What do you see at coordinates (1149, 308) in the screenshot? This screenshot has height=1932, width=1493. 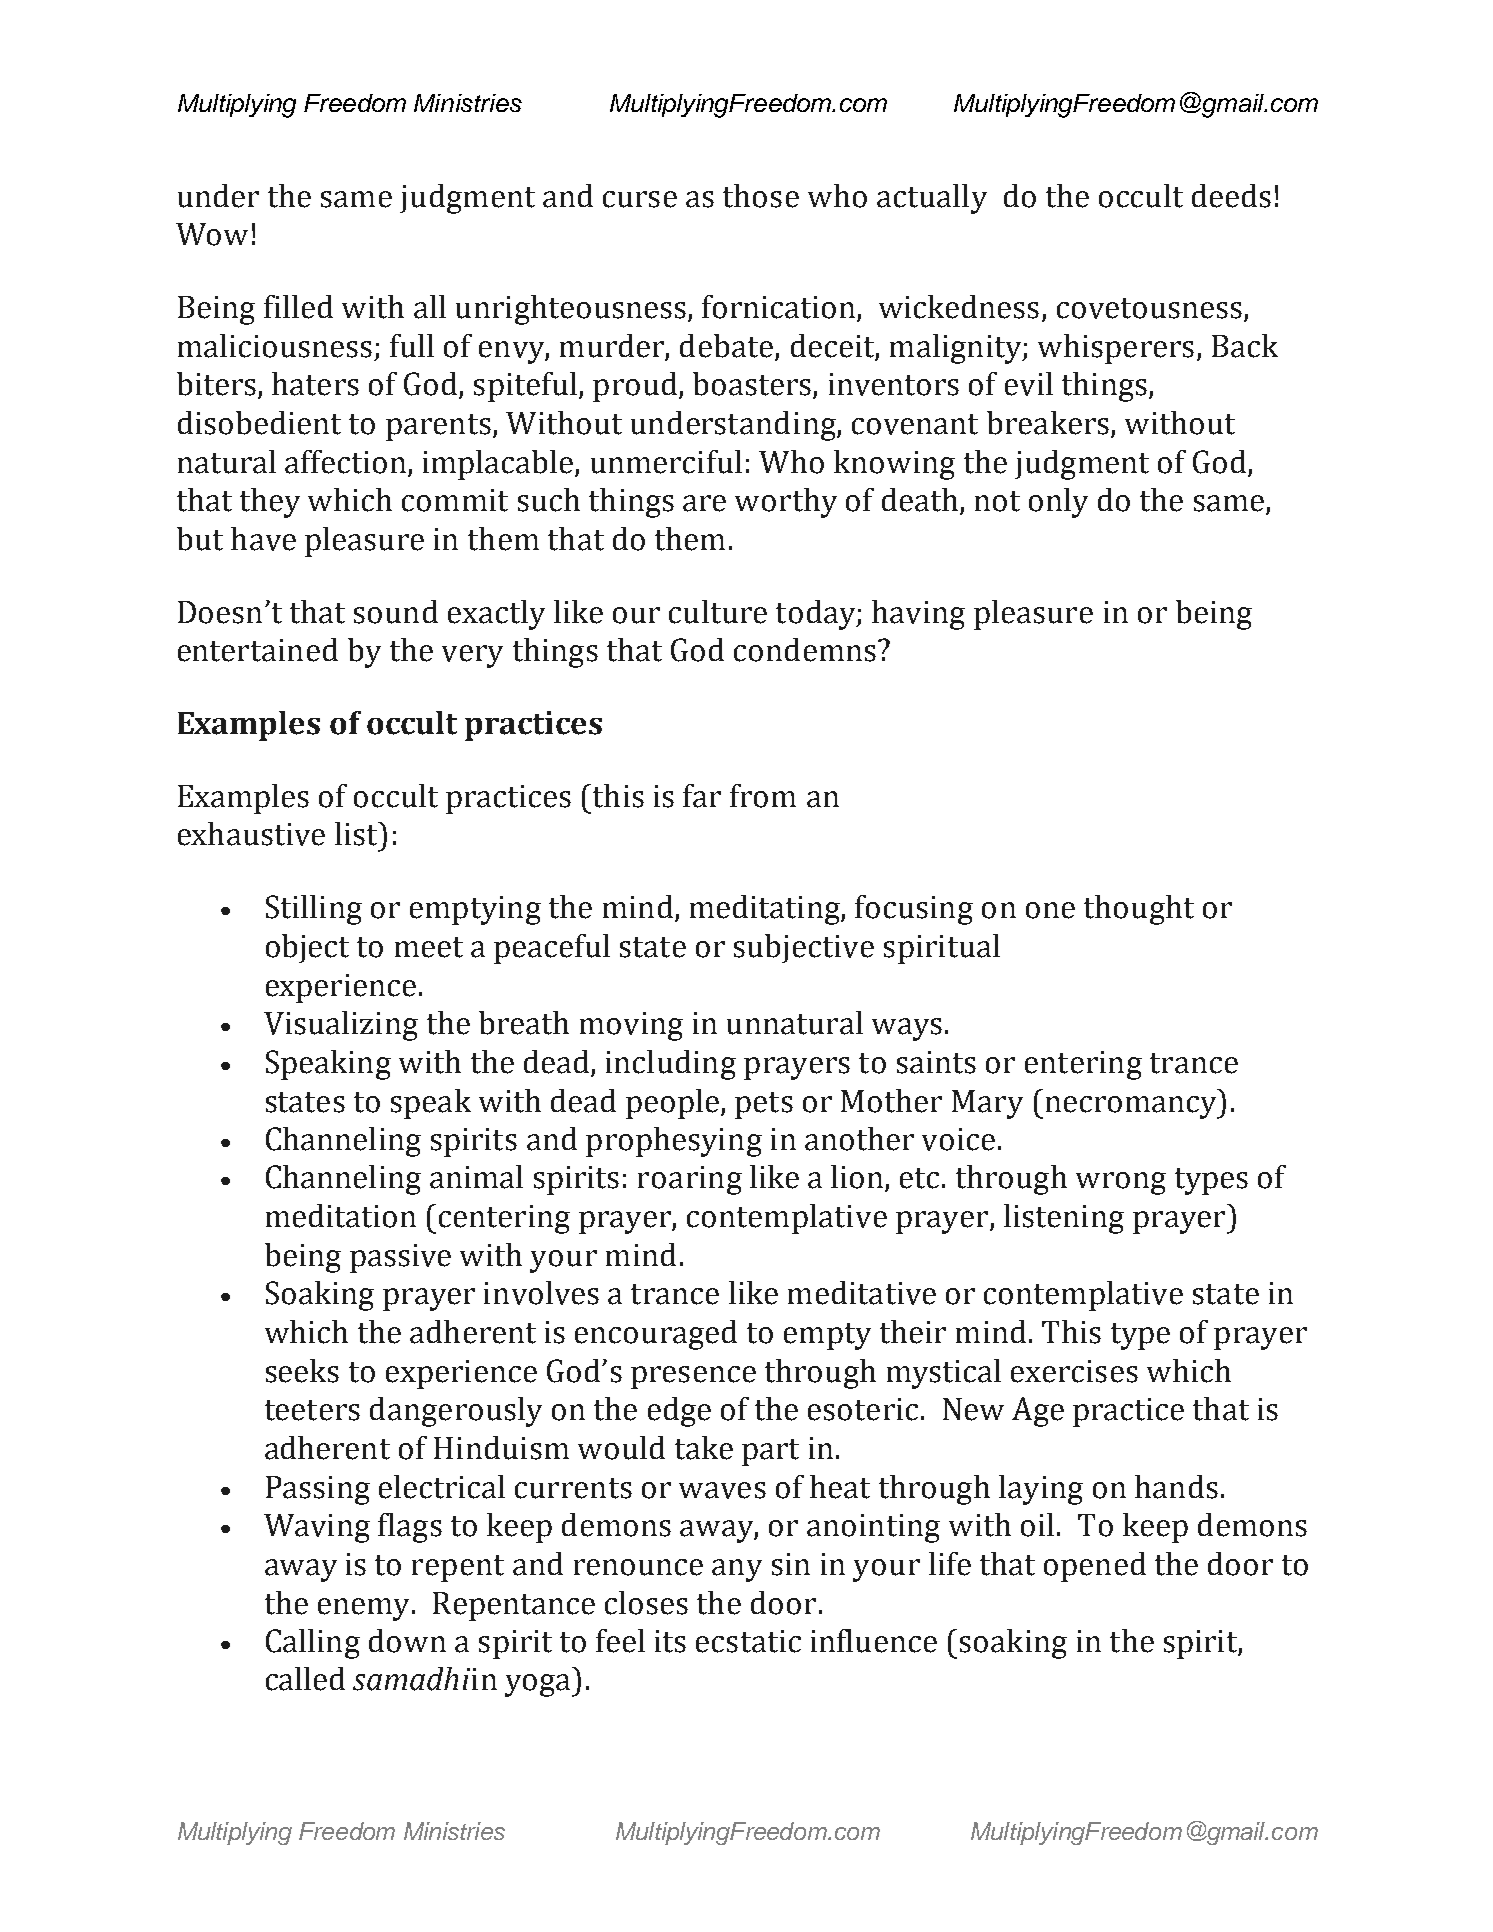 I see `covetousness` at bounding box center [1149, 308].
